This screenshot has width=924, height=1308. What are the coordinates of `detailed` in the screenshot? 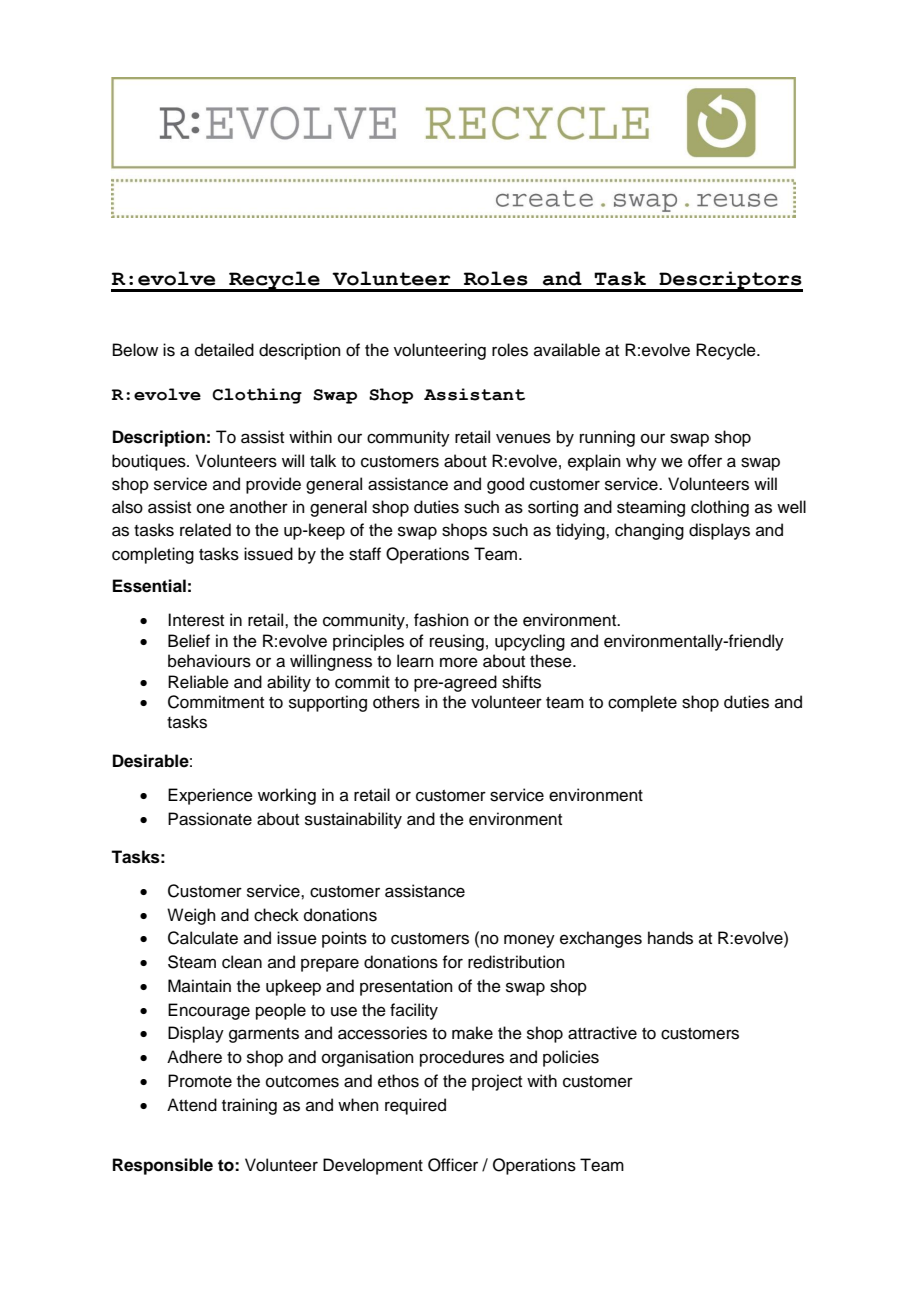 It's located at (224, 350).
